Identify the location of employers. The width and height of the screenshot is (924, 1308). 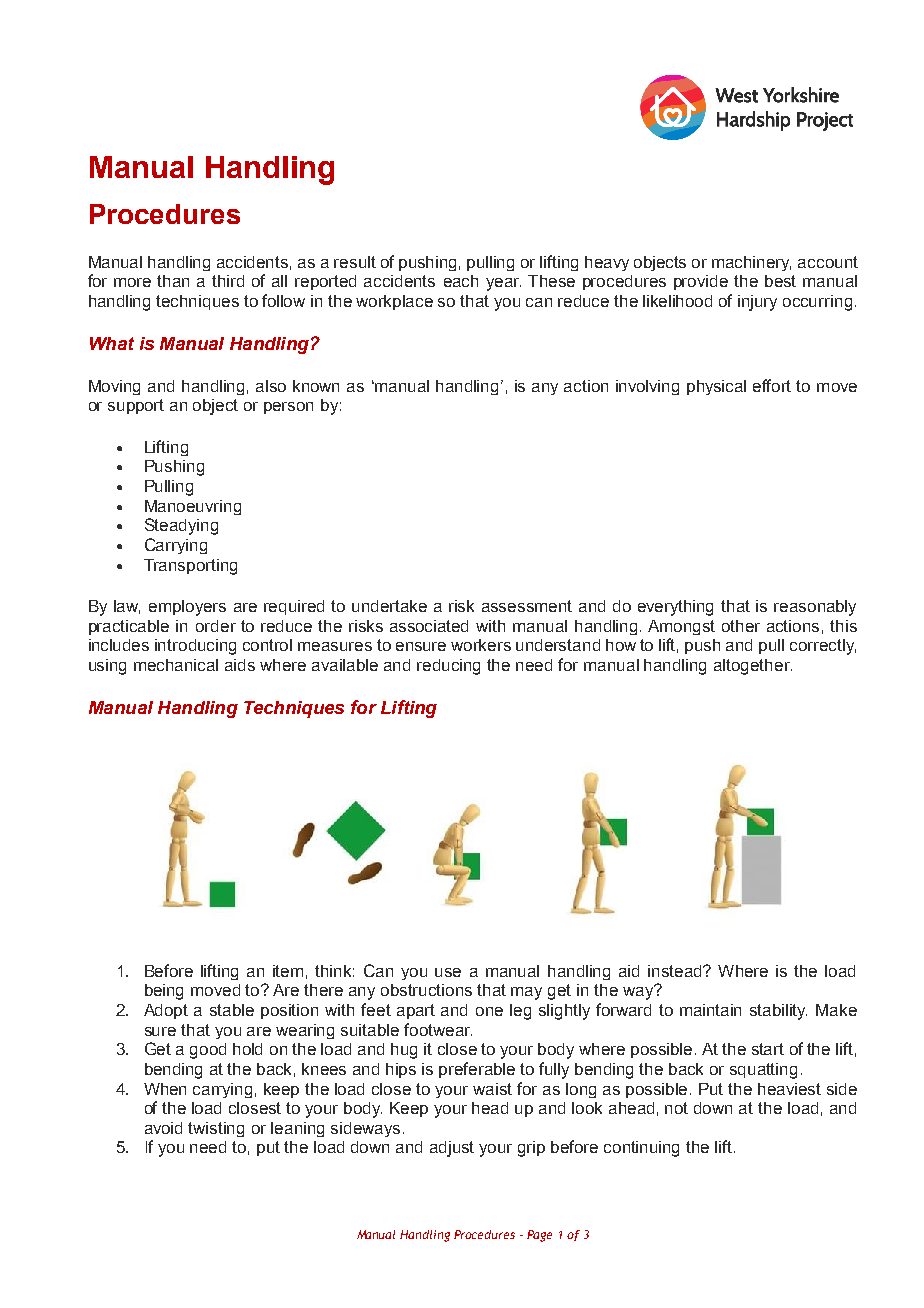
(187, 608).
